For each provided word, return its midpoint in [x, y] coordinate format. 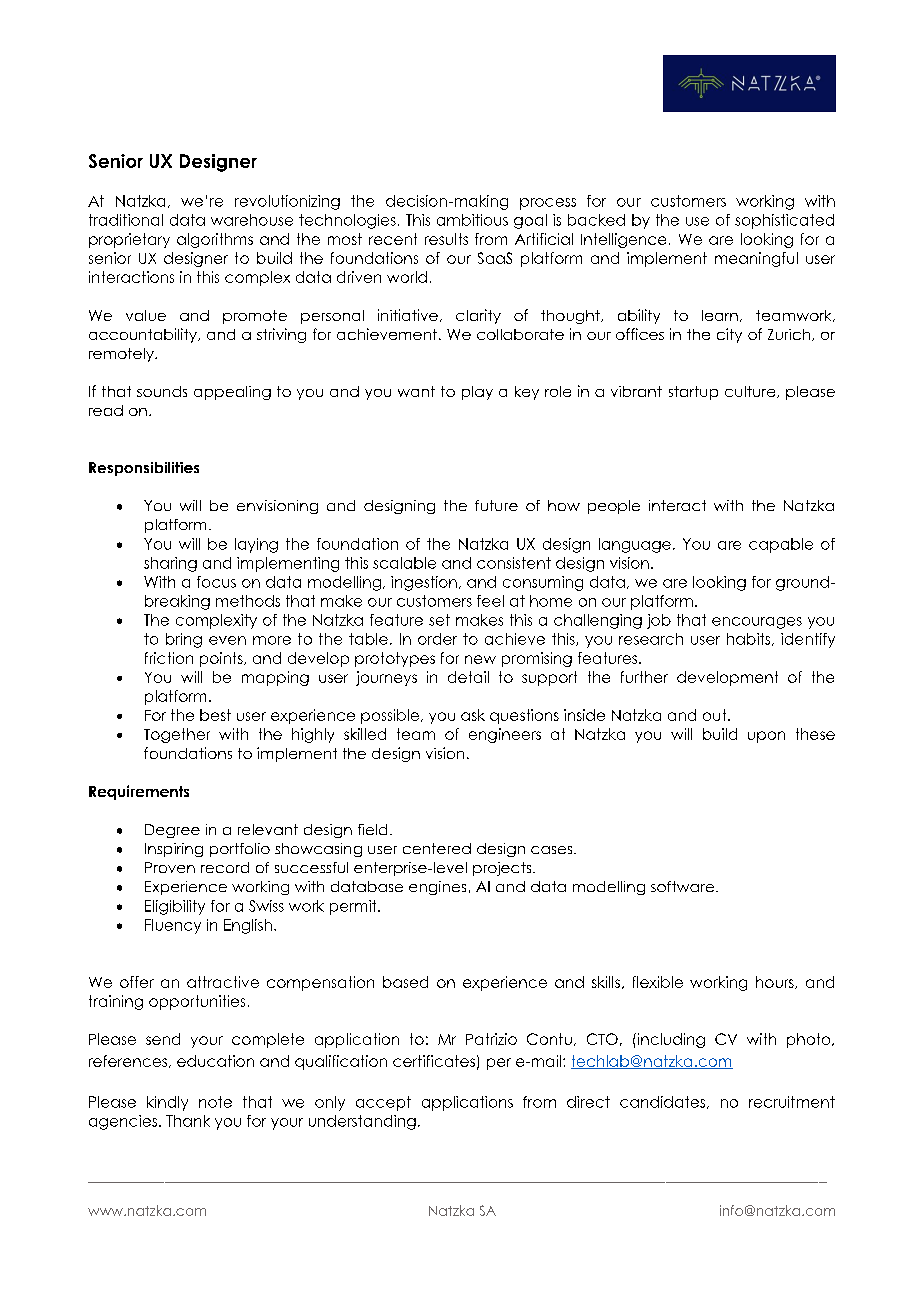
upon [766, 737]
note [215, 1102]
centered [437, 848]
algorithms [215, 240]
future [496, 505]
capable [781, 545]
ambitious [472, 220]
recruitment [792, 1102]
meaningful [756, 259]
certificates [434, 1061]
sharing [170, 564]
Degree [172, 831]
